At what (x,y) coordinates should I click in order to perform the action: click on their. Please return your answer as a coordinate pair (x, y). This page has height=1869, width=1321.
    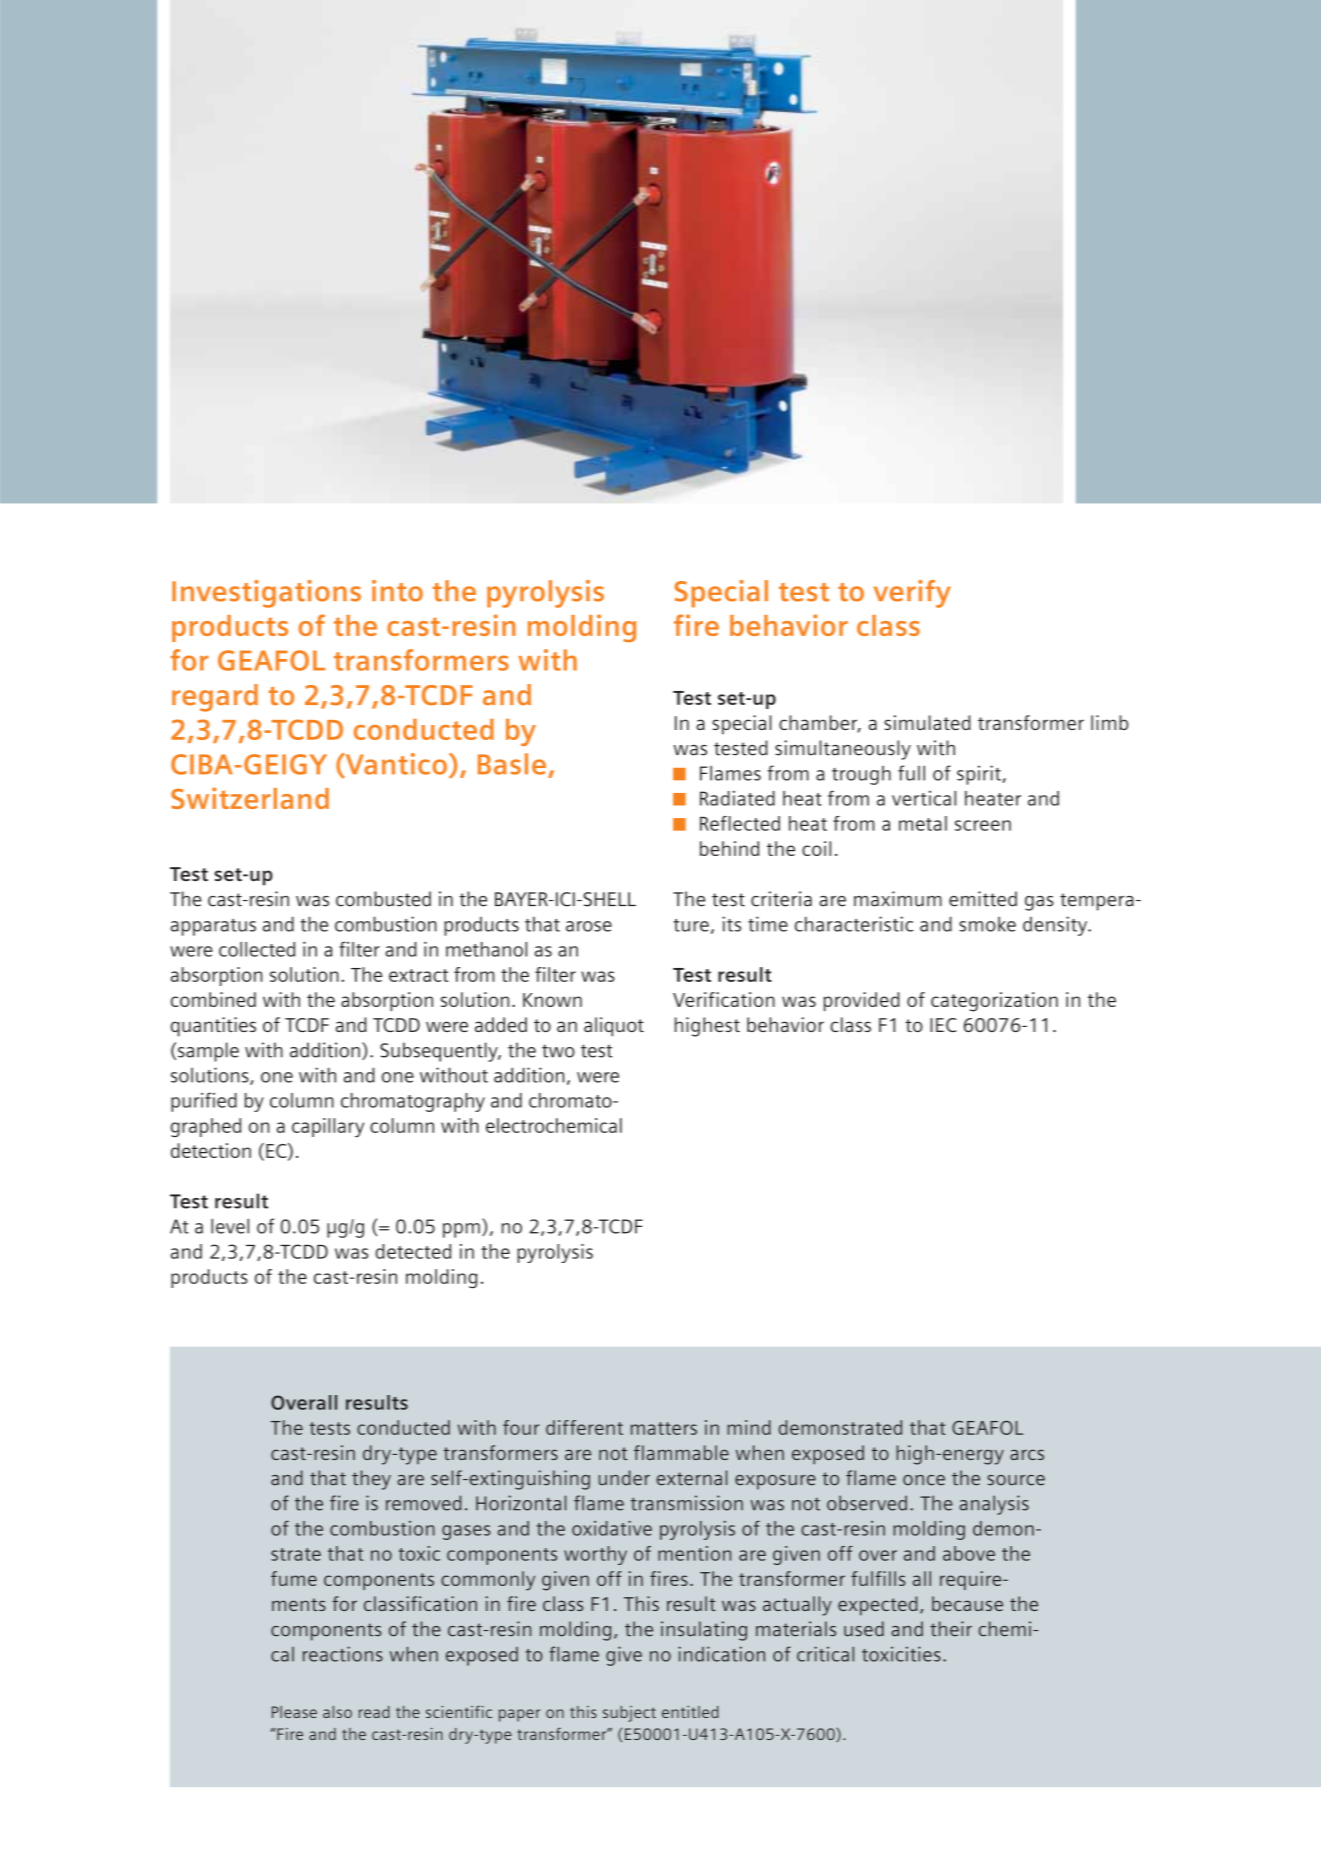
    Looking at the image, I should click on (951, 1629).
